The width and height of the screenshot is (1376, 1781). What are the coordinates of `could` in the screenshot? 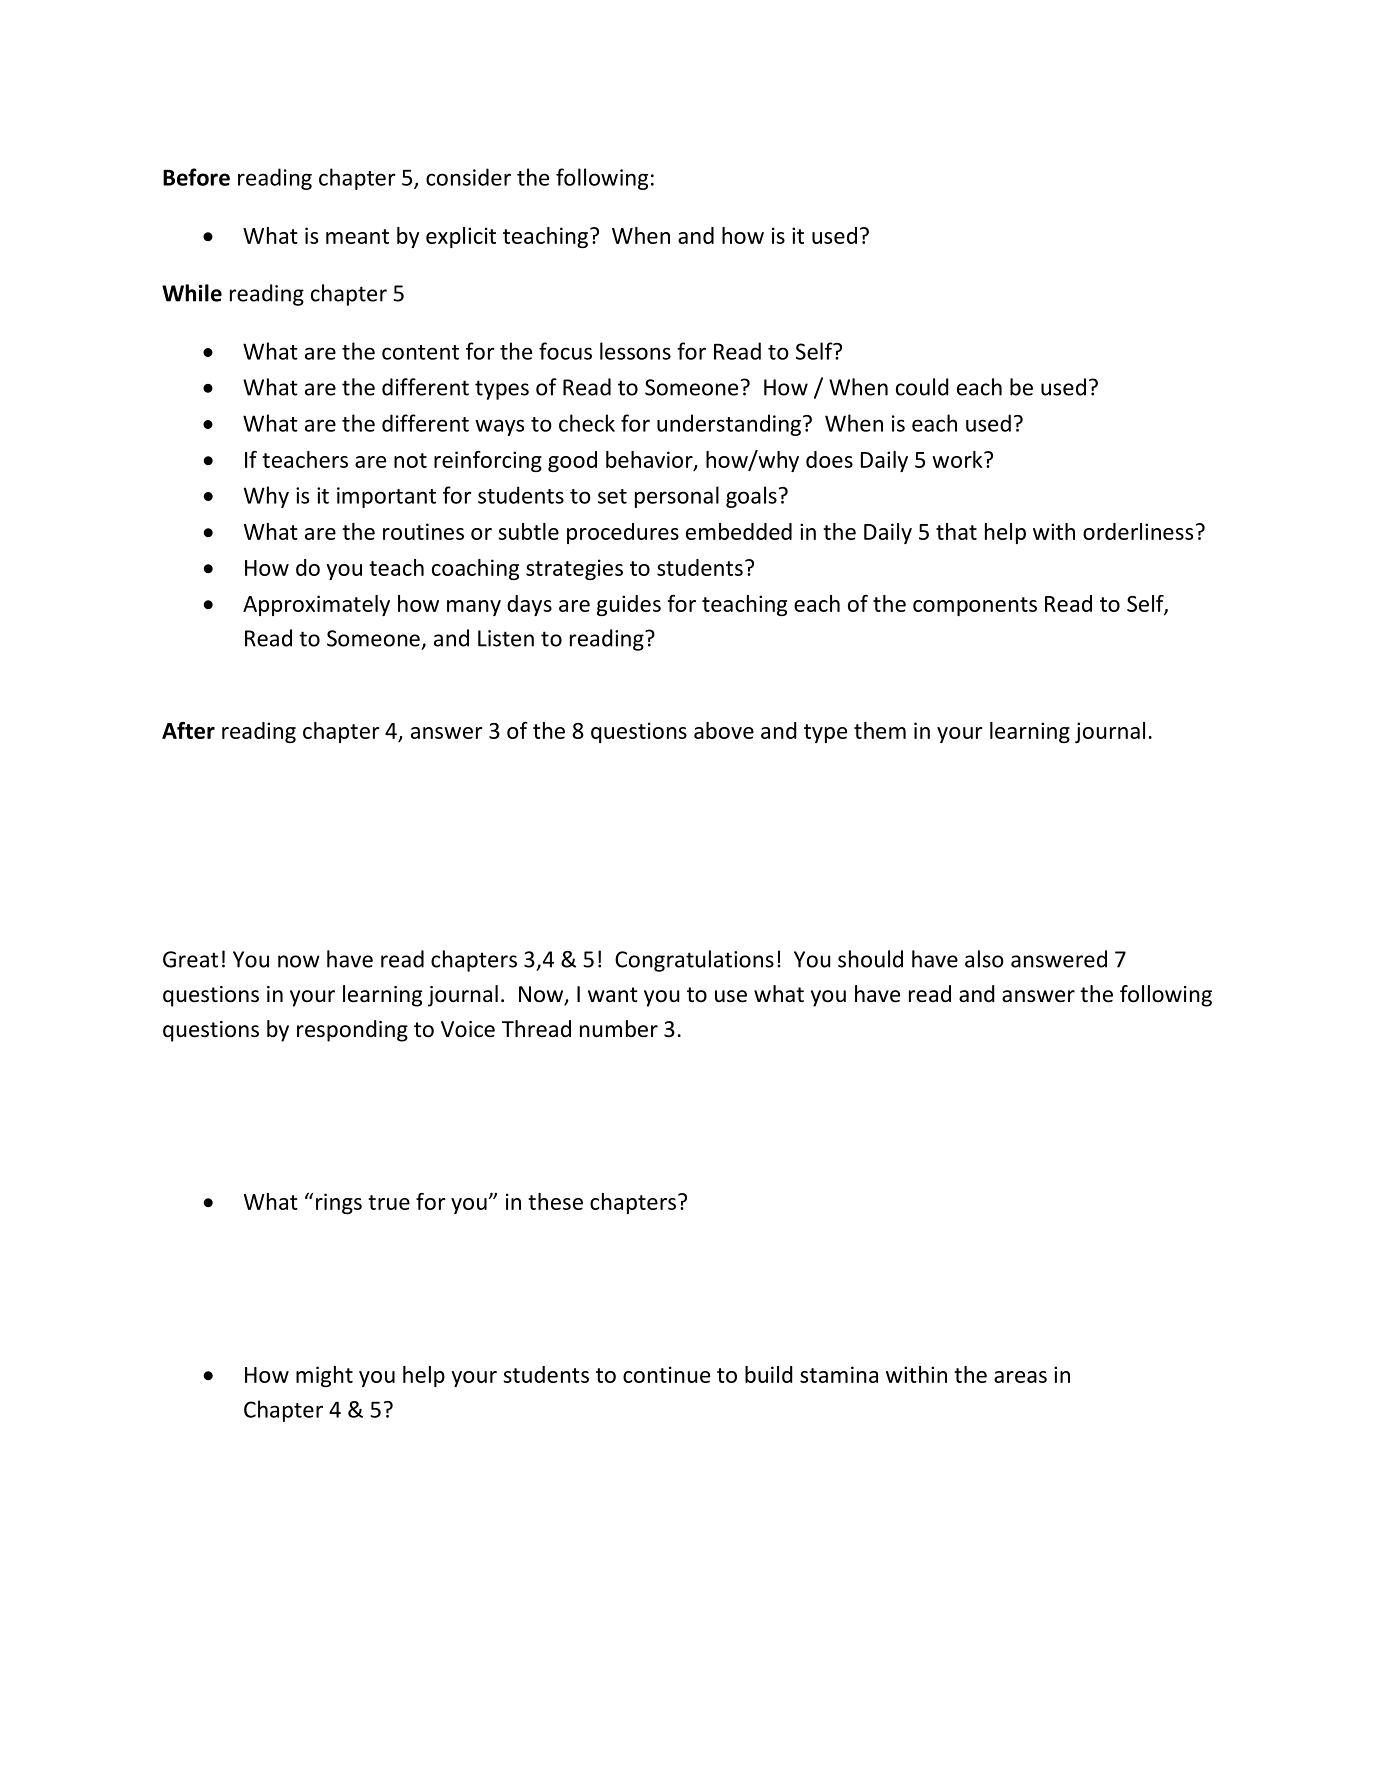 It's located at (922, 387).
